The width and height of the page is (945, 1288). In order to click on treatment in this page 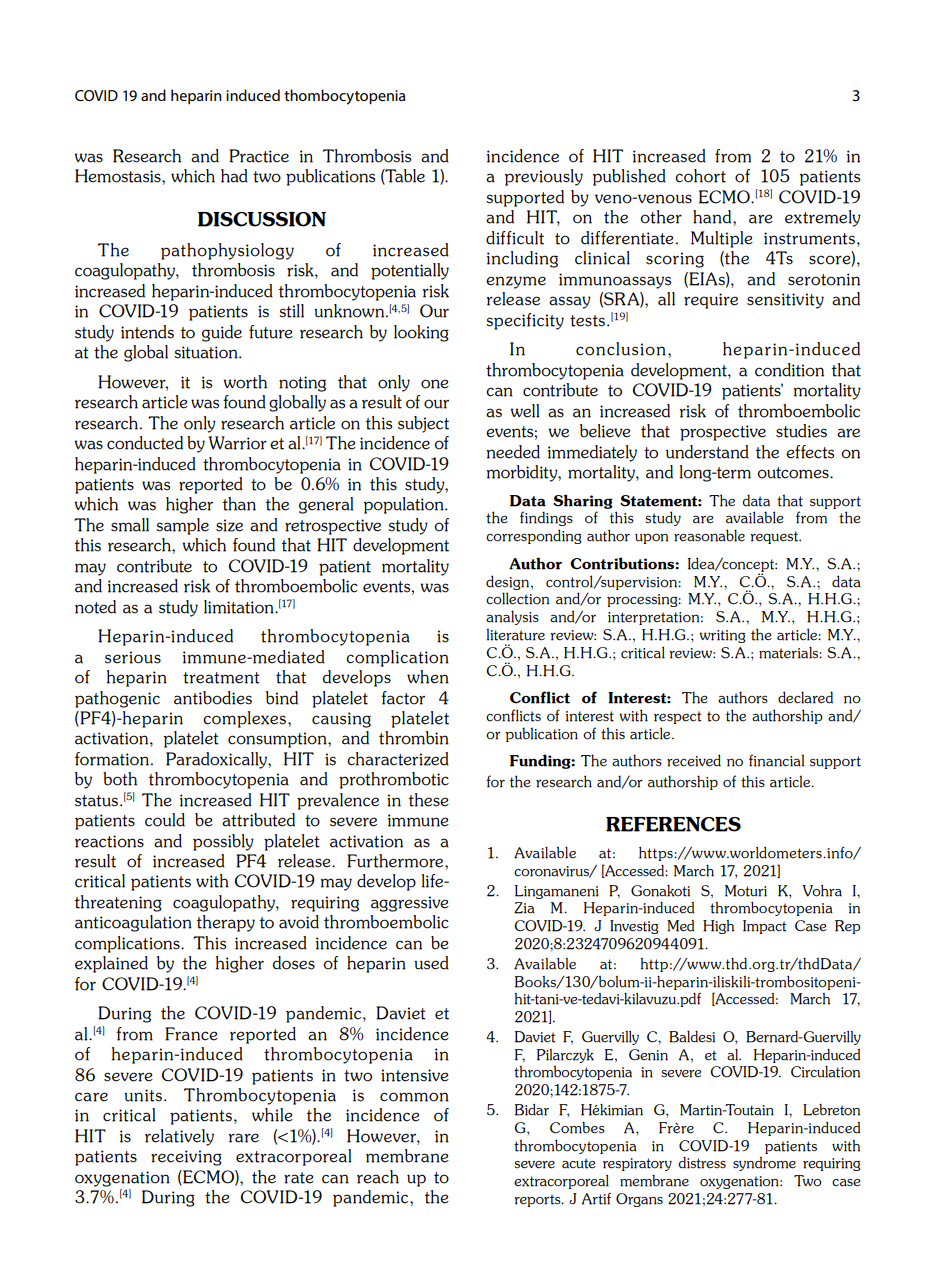, I will do `click(221, 678)`.
